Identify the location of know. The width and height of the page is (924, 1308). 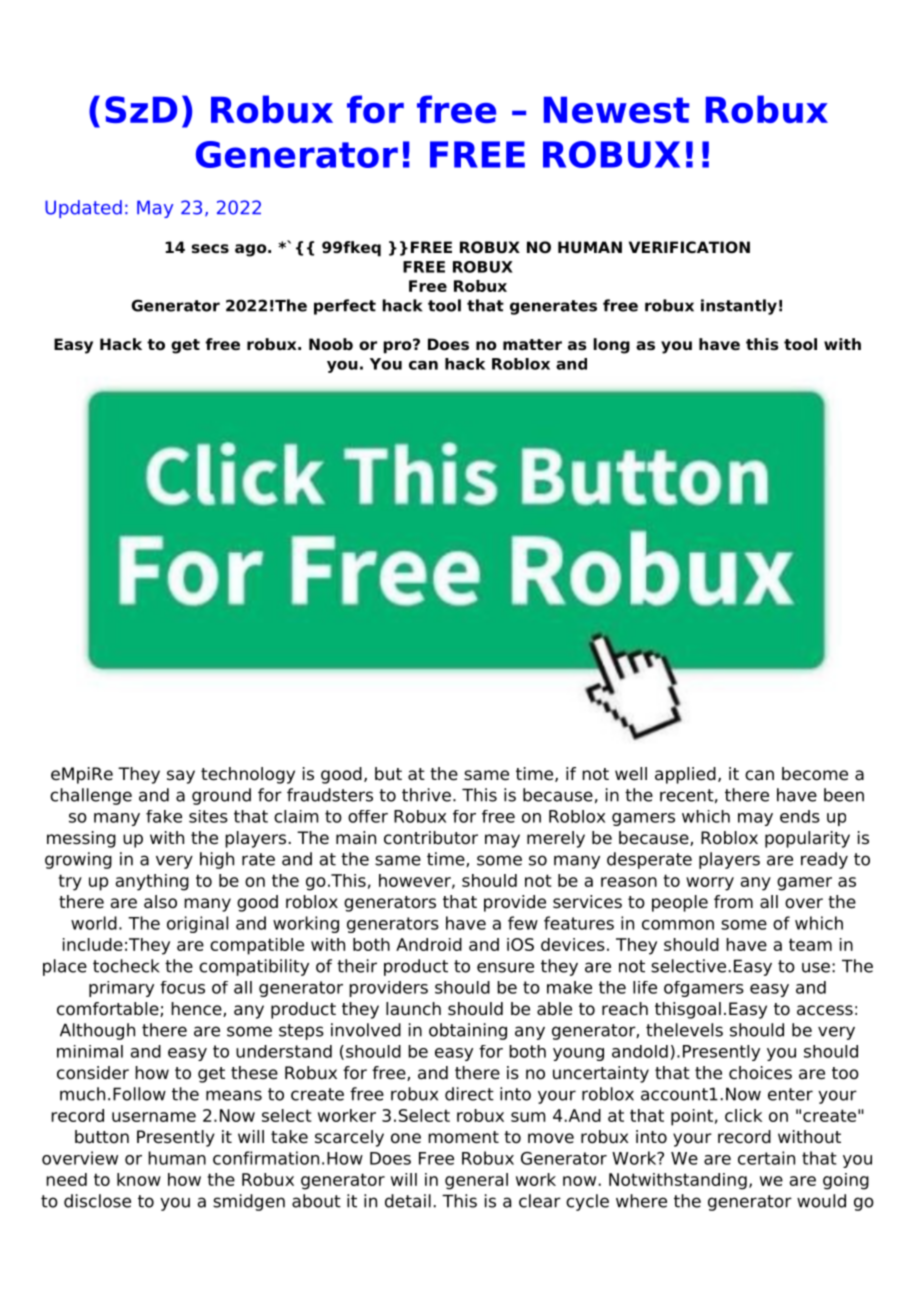
(139, 1179).
